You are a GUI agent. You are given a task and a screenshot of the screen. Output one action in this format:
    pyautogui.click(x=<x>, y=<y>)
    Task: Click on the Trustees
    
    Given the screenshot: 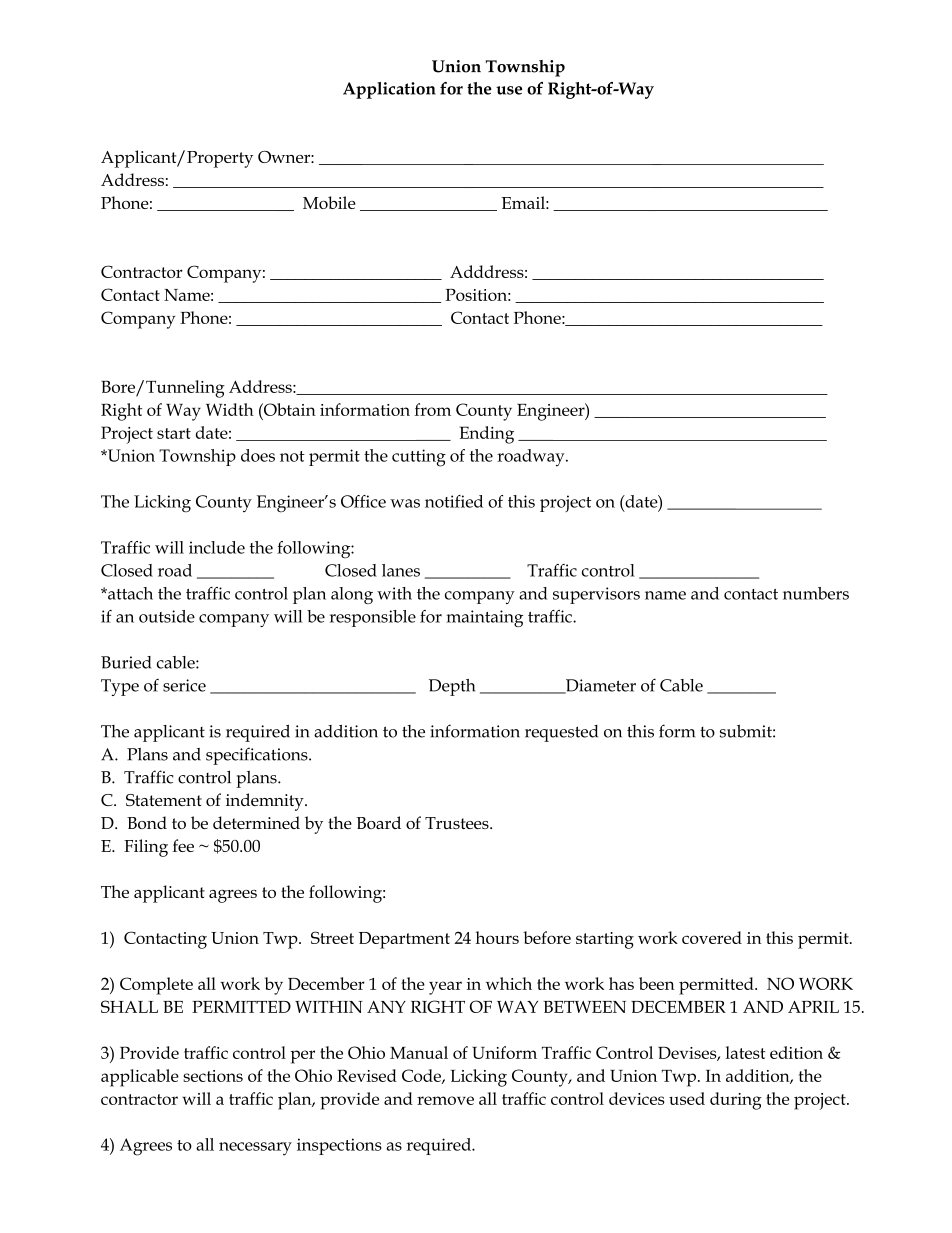 What is the action you would take?
    pyautogui.click(x=458, y=823)
